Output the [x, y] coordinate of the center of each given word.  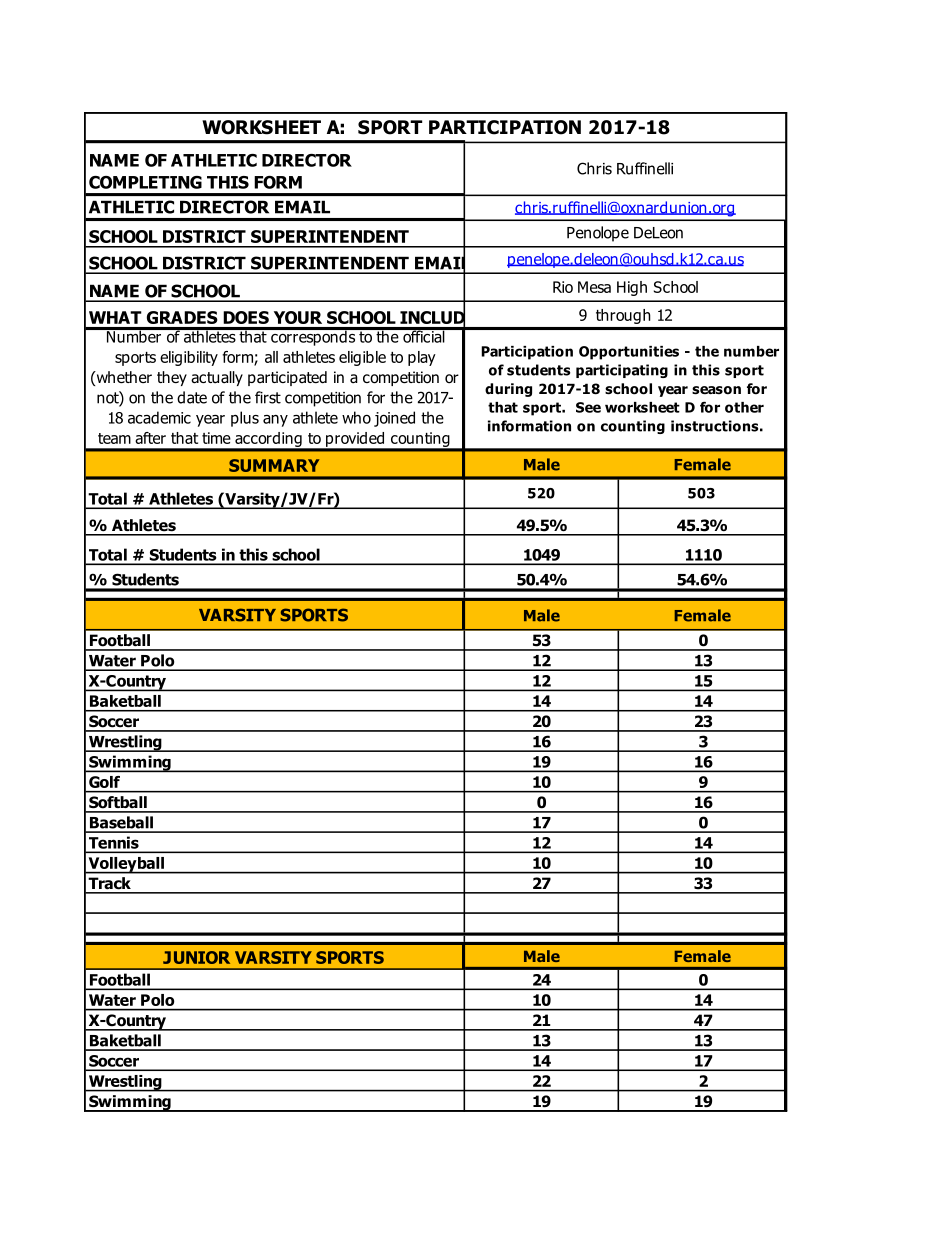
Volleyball [126, 865]
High [632, 288]
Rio [563, 287]
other [744, 407]
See [588, 407]
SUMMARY [274, 465]
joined [394, 419]
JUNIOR [196, 957]
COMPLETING [145, 182]
